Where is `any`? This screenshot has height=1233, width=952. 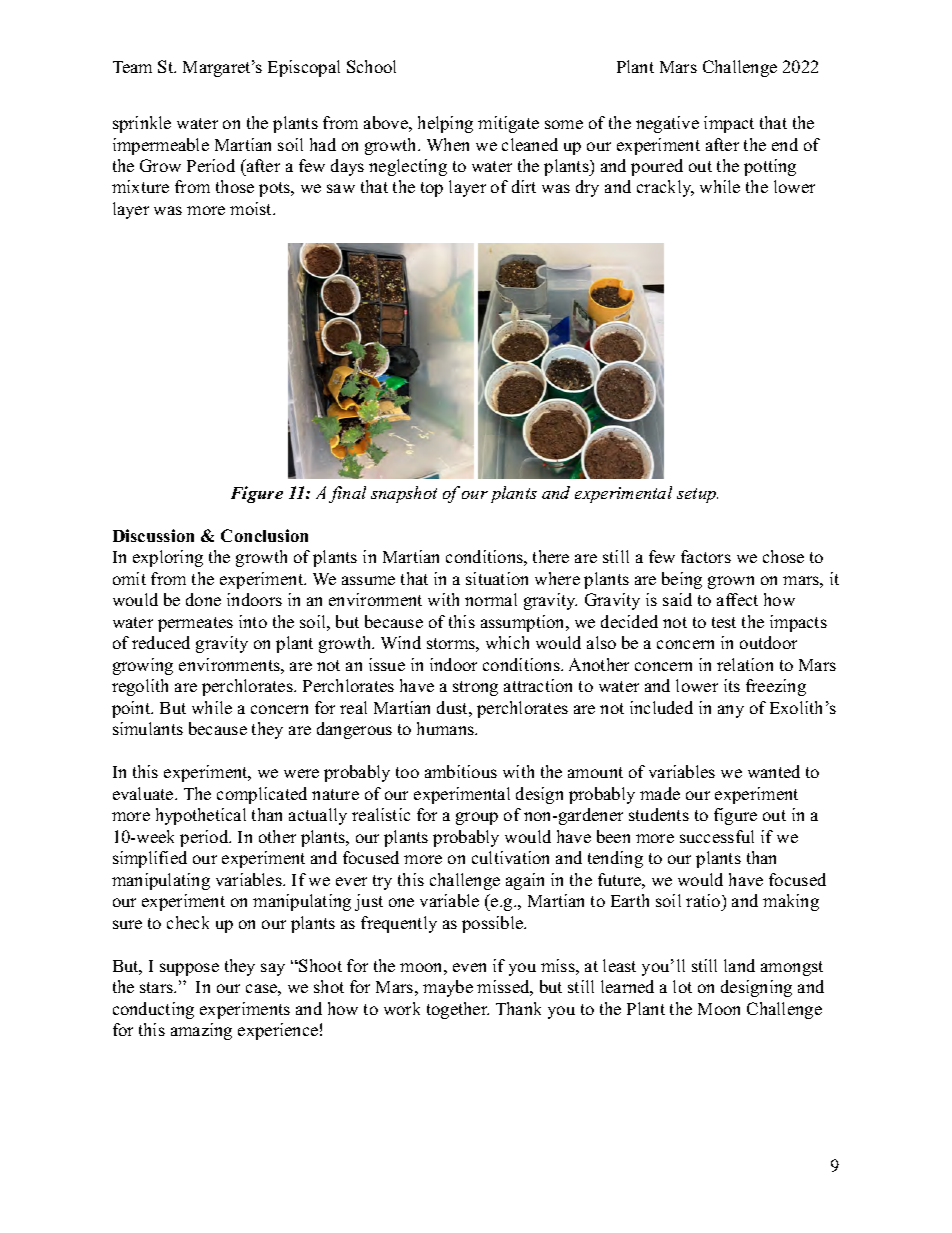
any is located at coordinates (731, 711).
